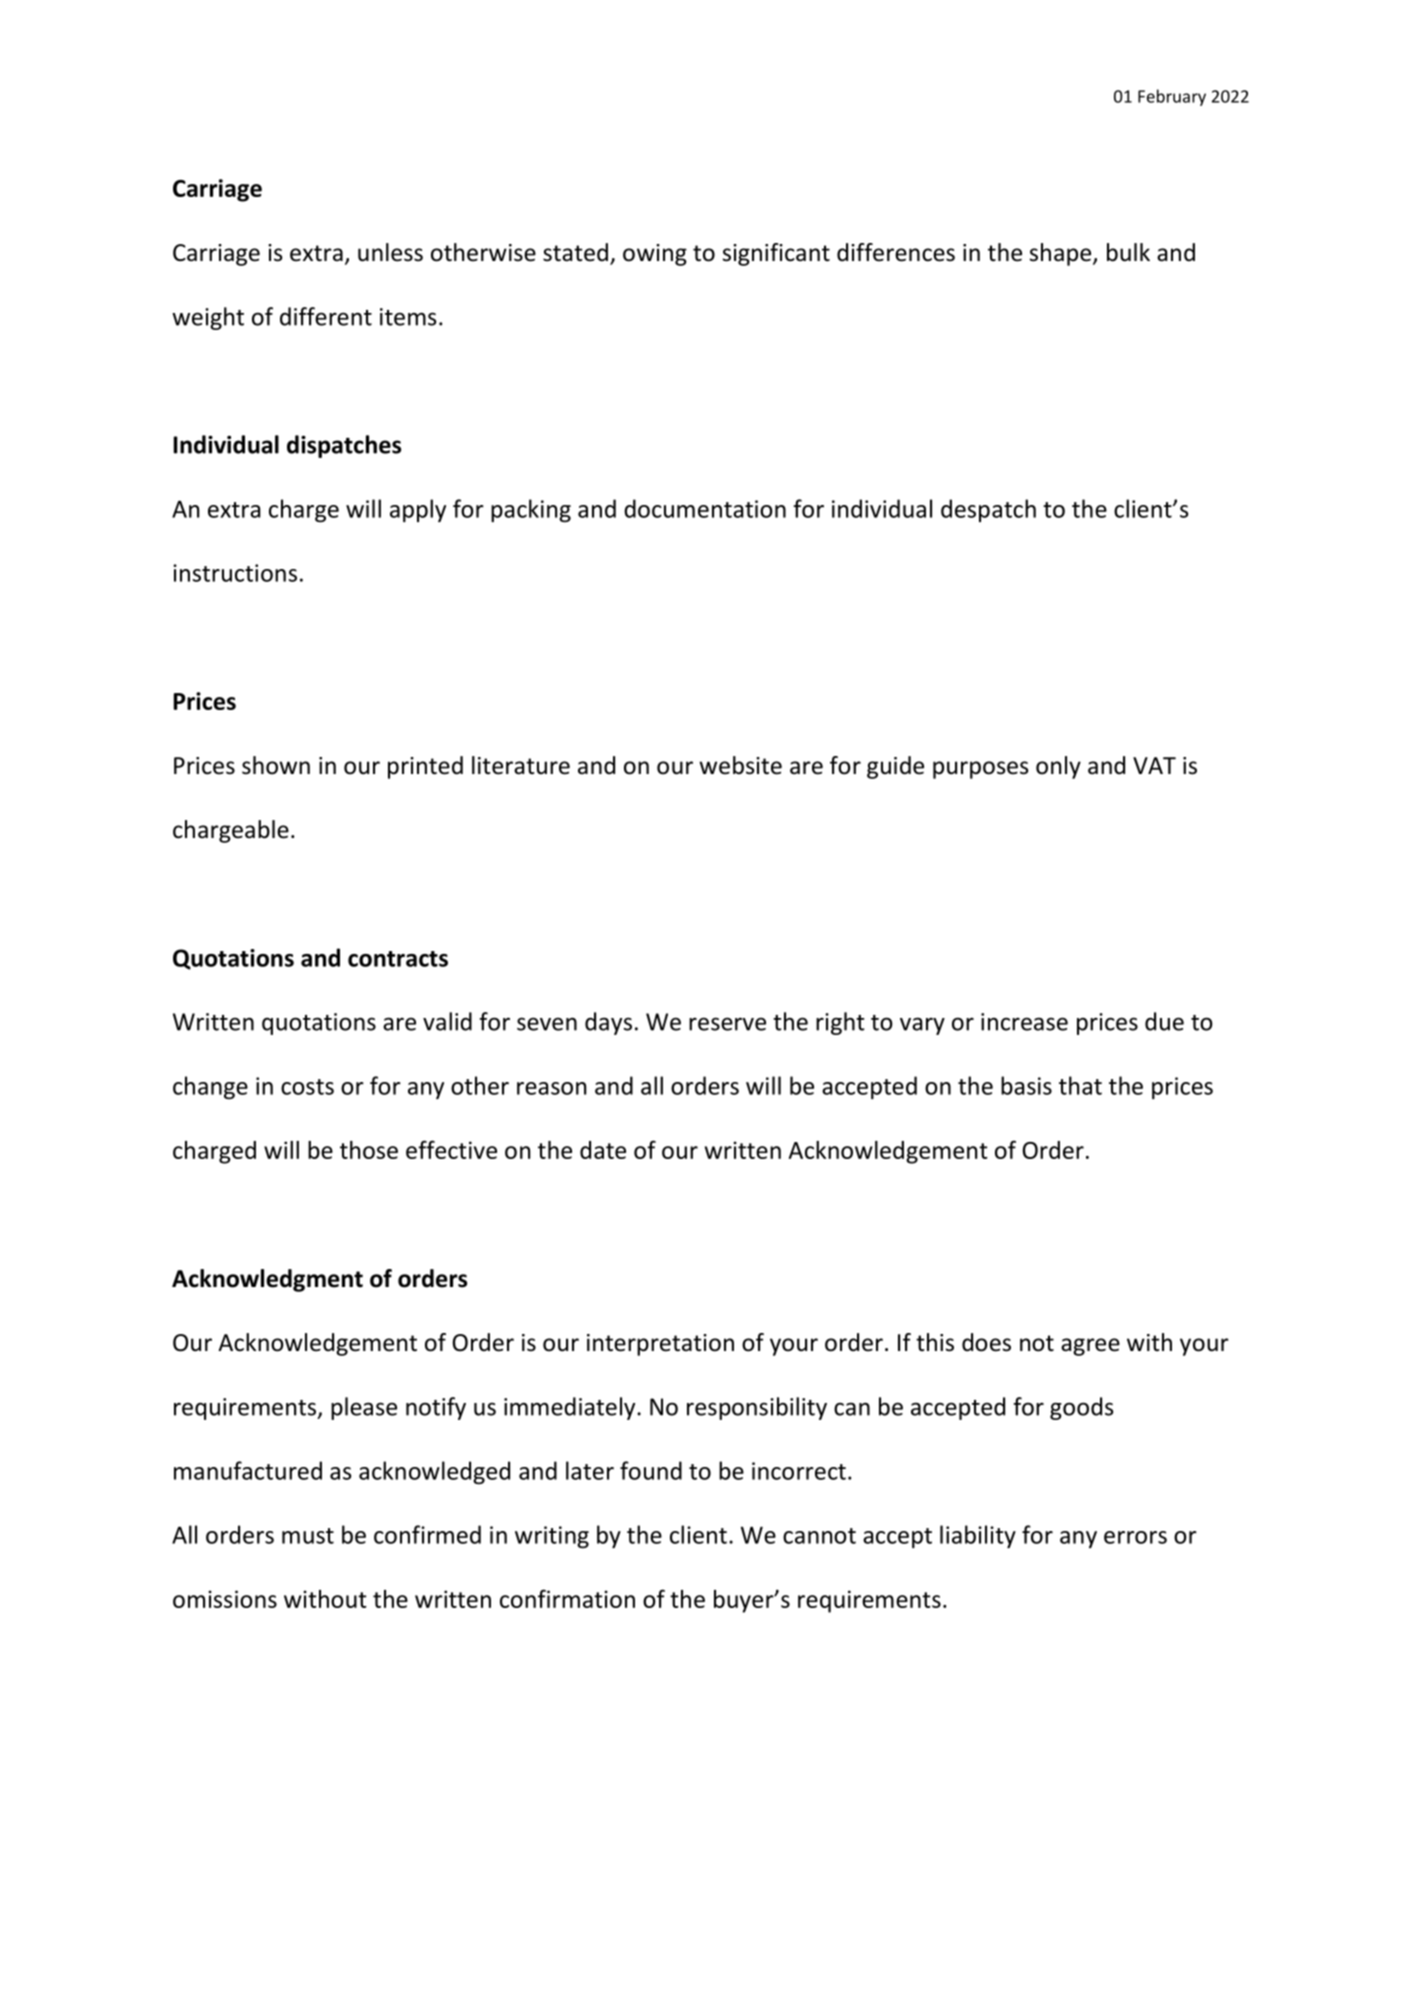 The height and width of the page is (2010, 1421). I want to click on despatch, so click(988, 510).
